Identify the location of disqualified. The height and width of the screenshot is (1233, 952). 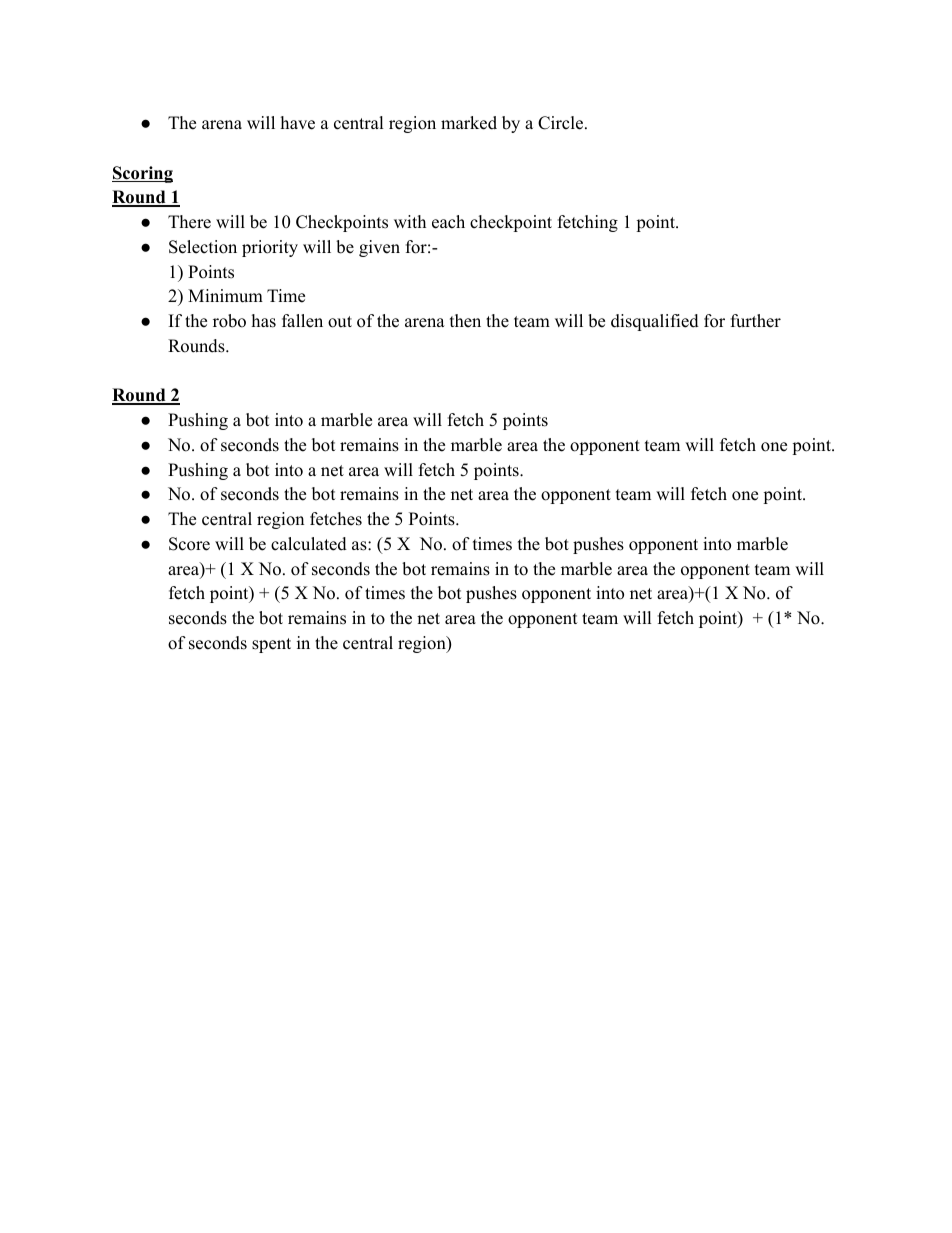
(655, 322).
